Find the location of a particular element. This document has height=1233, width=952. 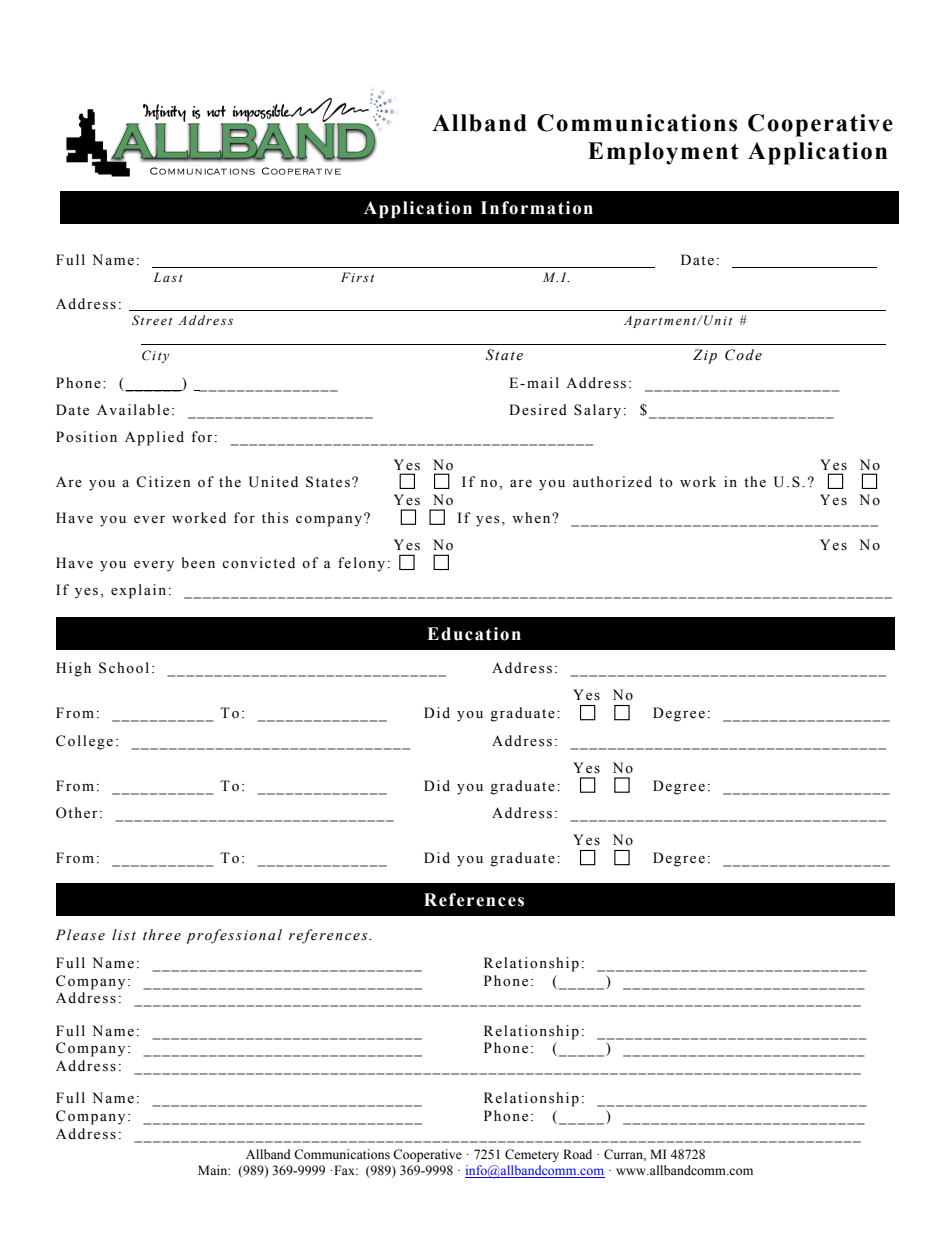

three is located at coordinates (162, 935).
